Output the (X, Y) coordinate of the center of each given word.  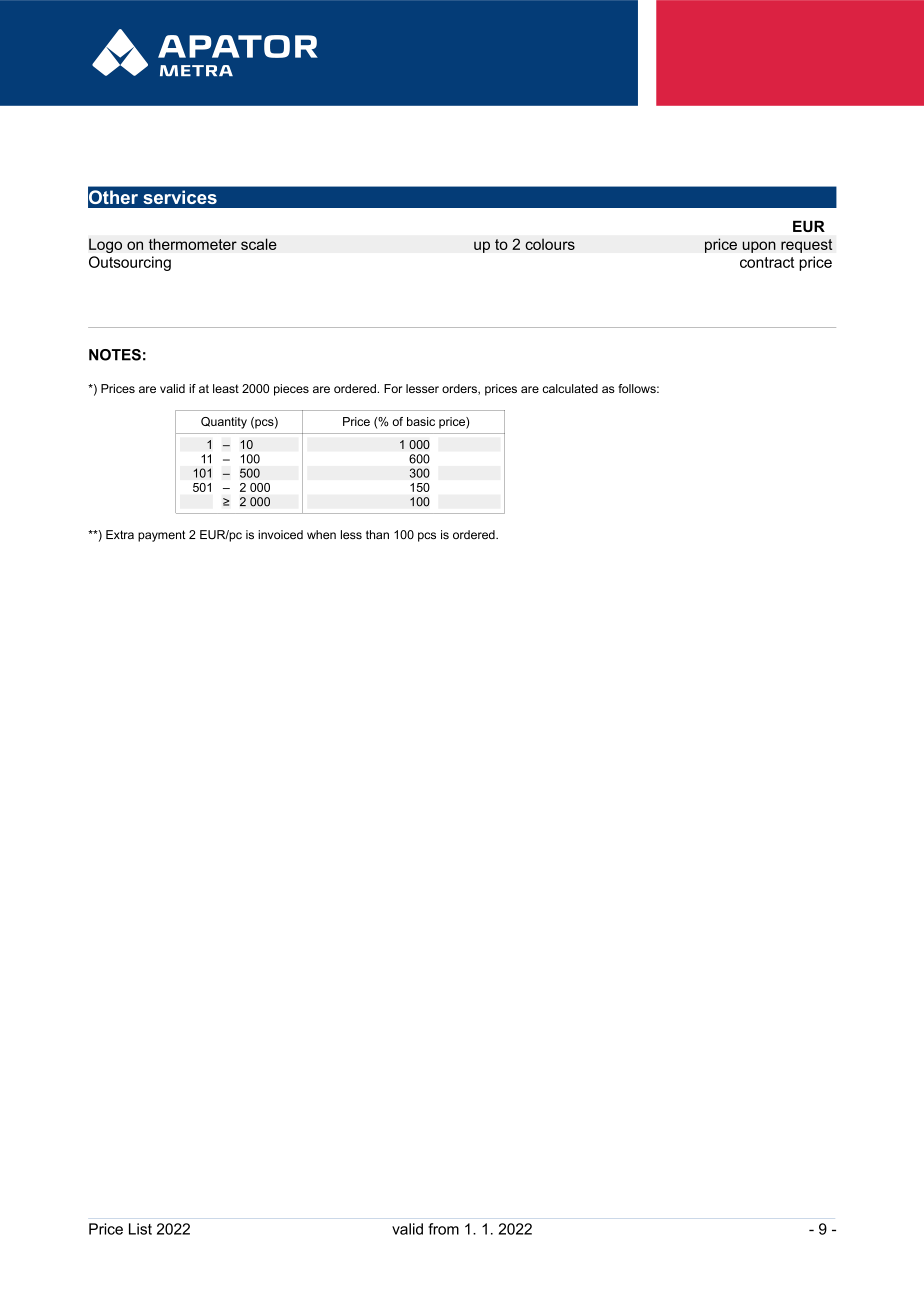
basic (421, 421)
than (377, 534)
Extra (120, 534)
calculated (570, 388)
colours (550, 244)
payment (162, 536)
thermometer (193, 244)
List (140, 1229)
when (321, 534)
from (443, 1229)
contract (767, 262)
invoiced (280, 534)
